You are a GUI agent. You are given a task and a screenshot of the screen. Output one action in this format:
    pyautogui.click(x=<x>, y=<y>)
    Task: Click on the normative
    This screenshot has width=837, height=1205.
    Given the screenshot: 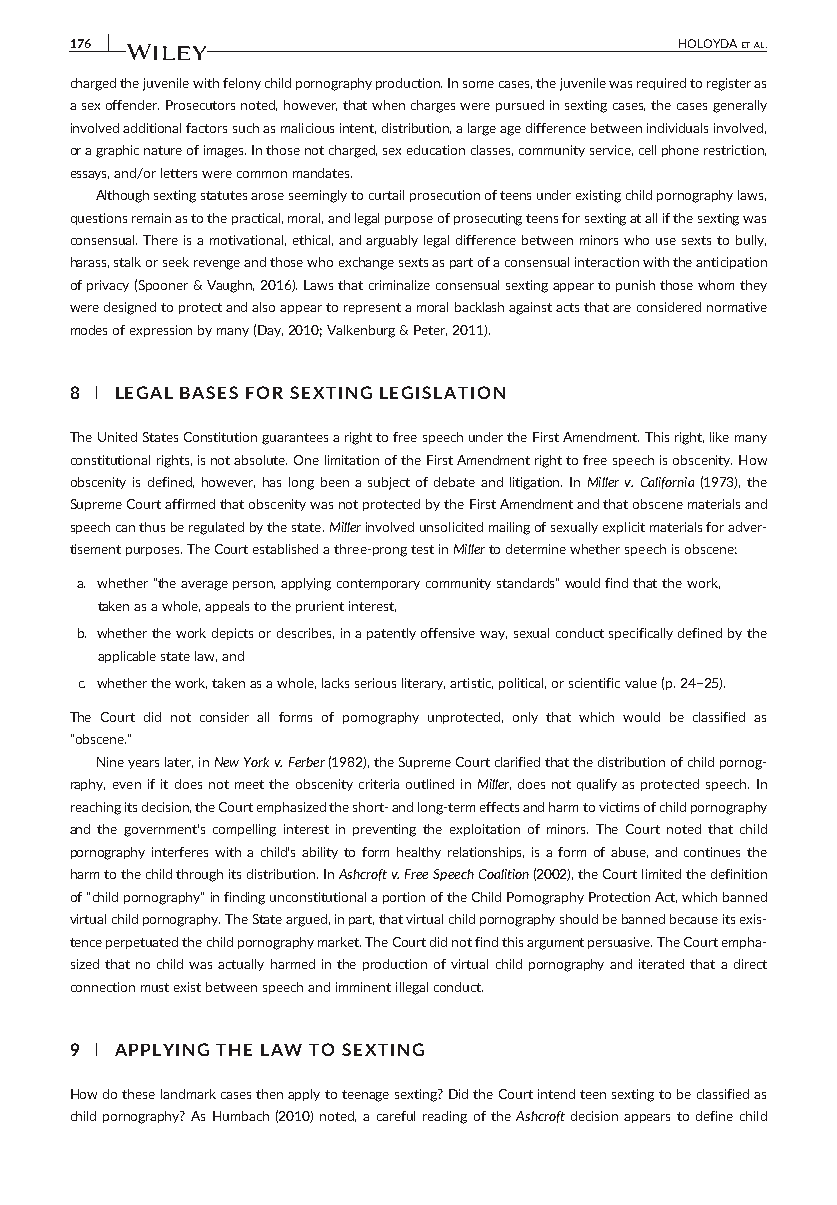 What is the action you would take?
    pyautogui.click(x=737, y=307)
